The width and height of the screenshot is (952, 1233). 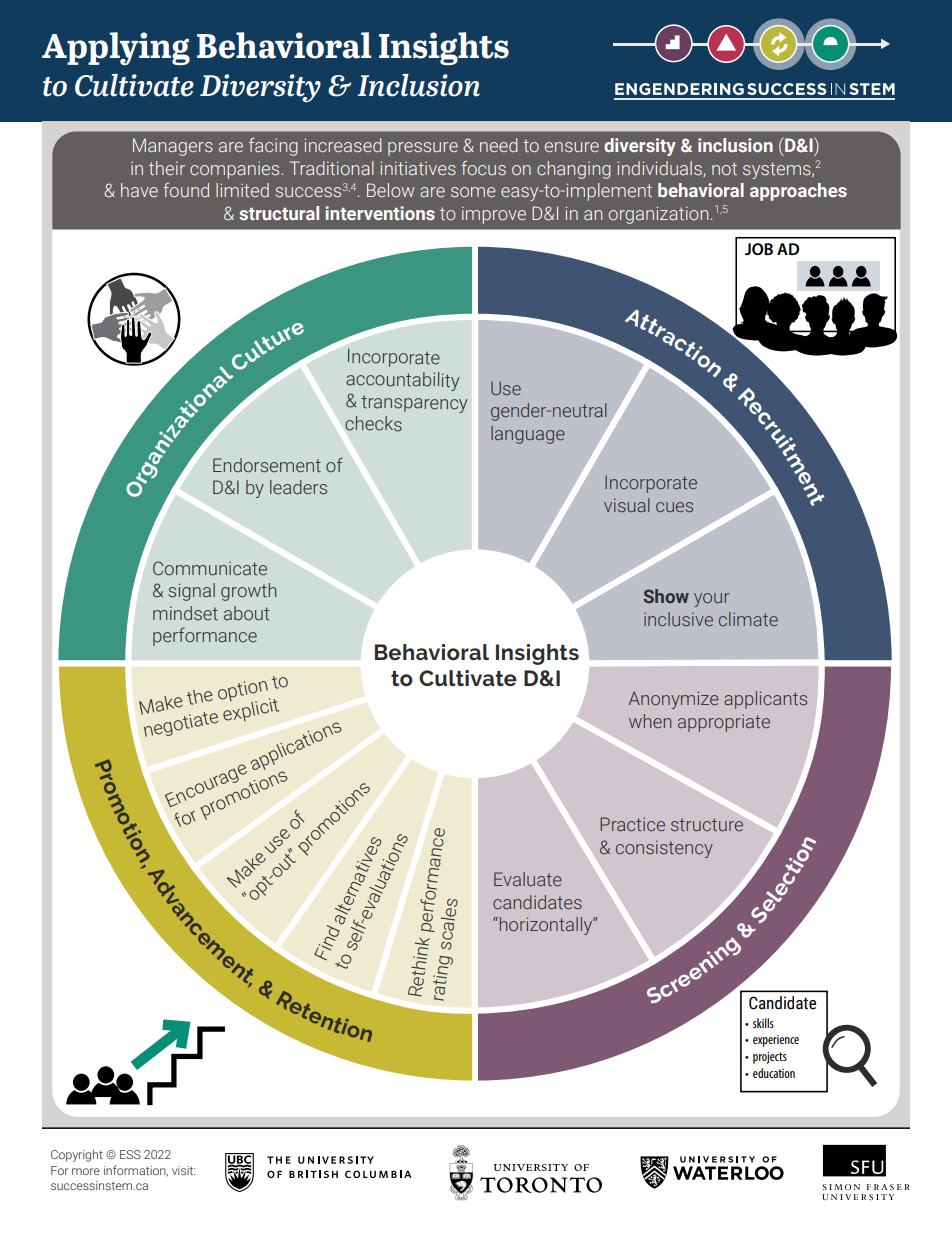 I want to click on education, so click(x=774, y=1073).
